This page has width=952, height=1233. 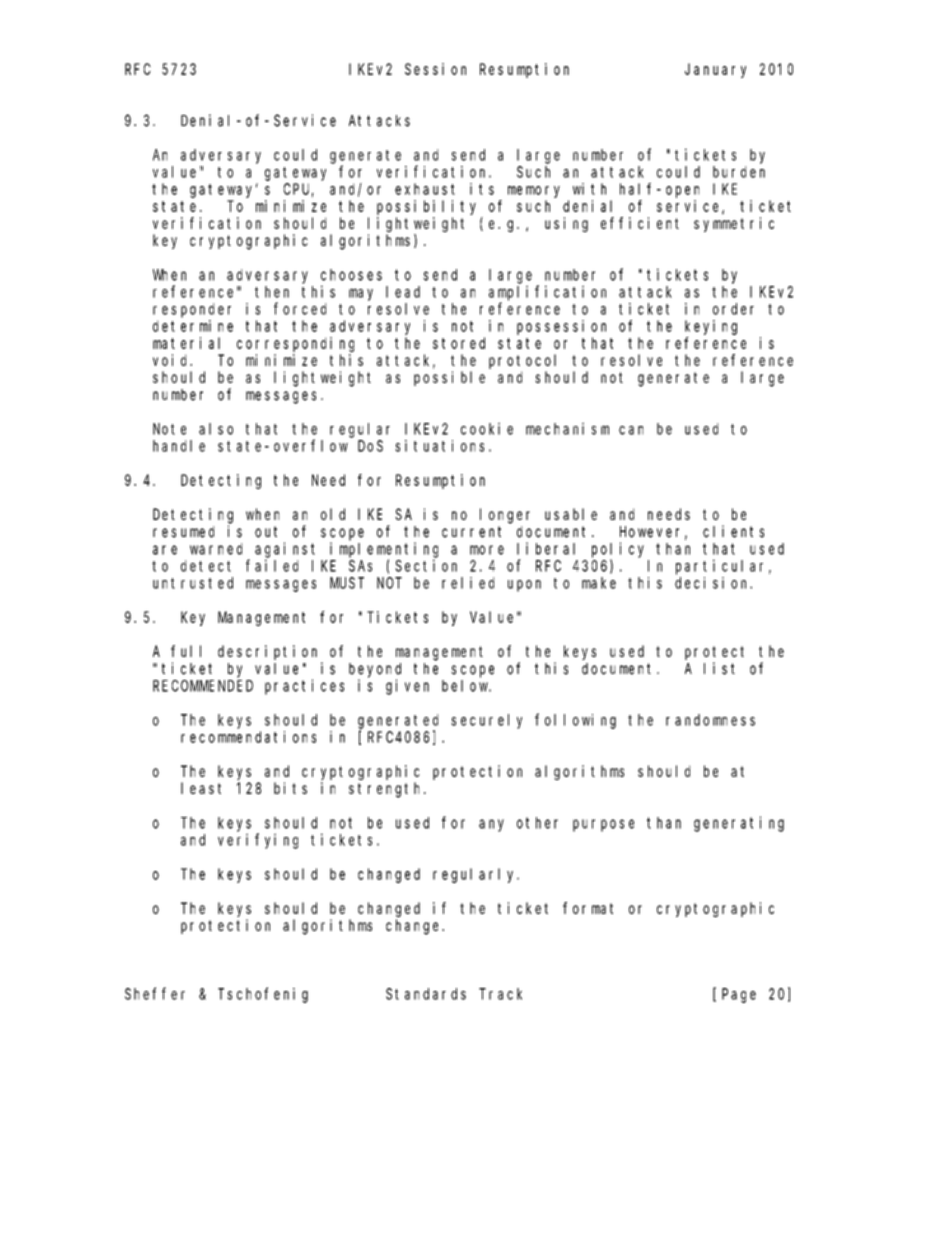 I want to click on policy, so click(x=618, y=550).
